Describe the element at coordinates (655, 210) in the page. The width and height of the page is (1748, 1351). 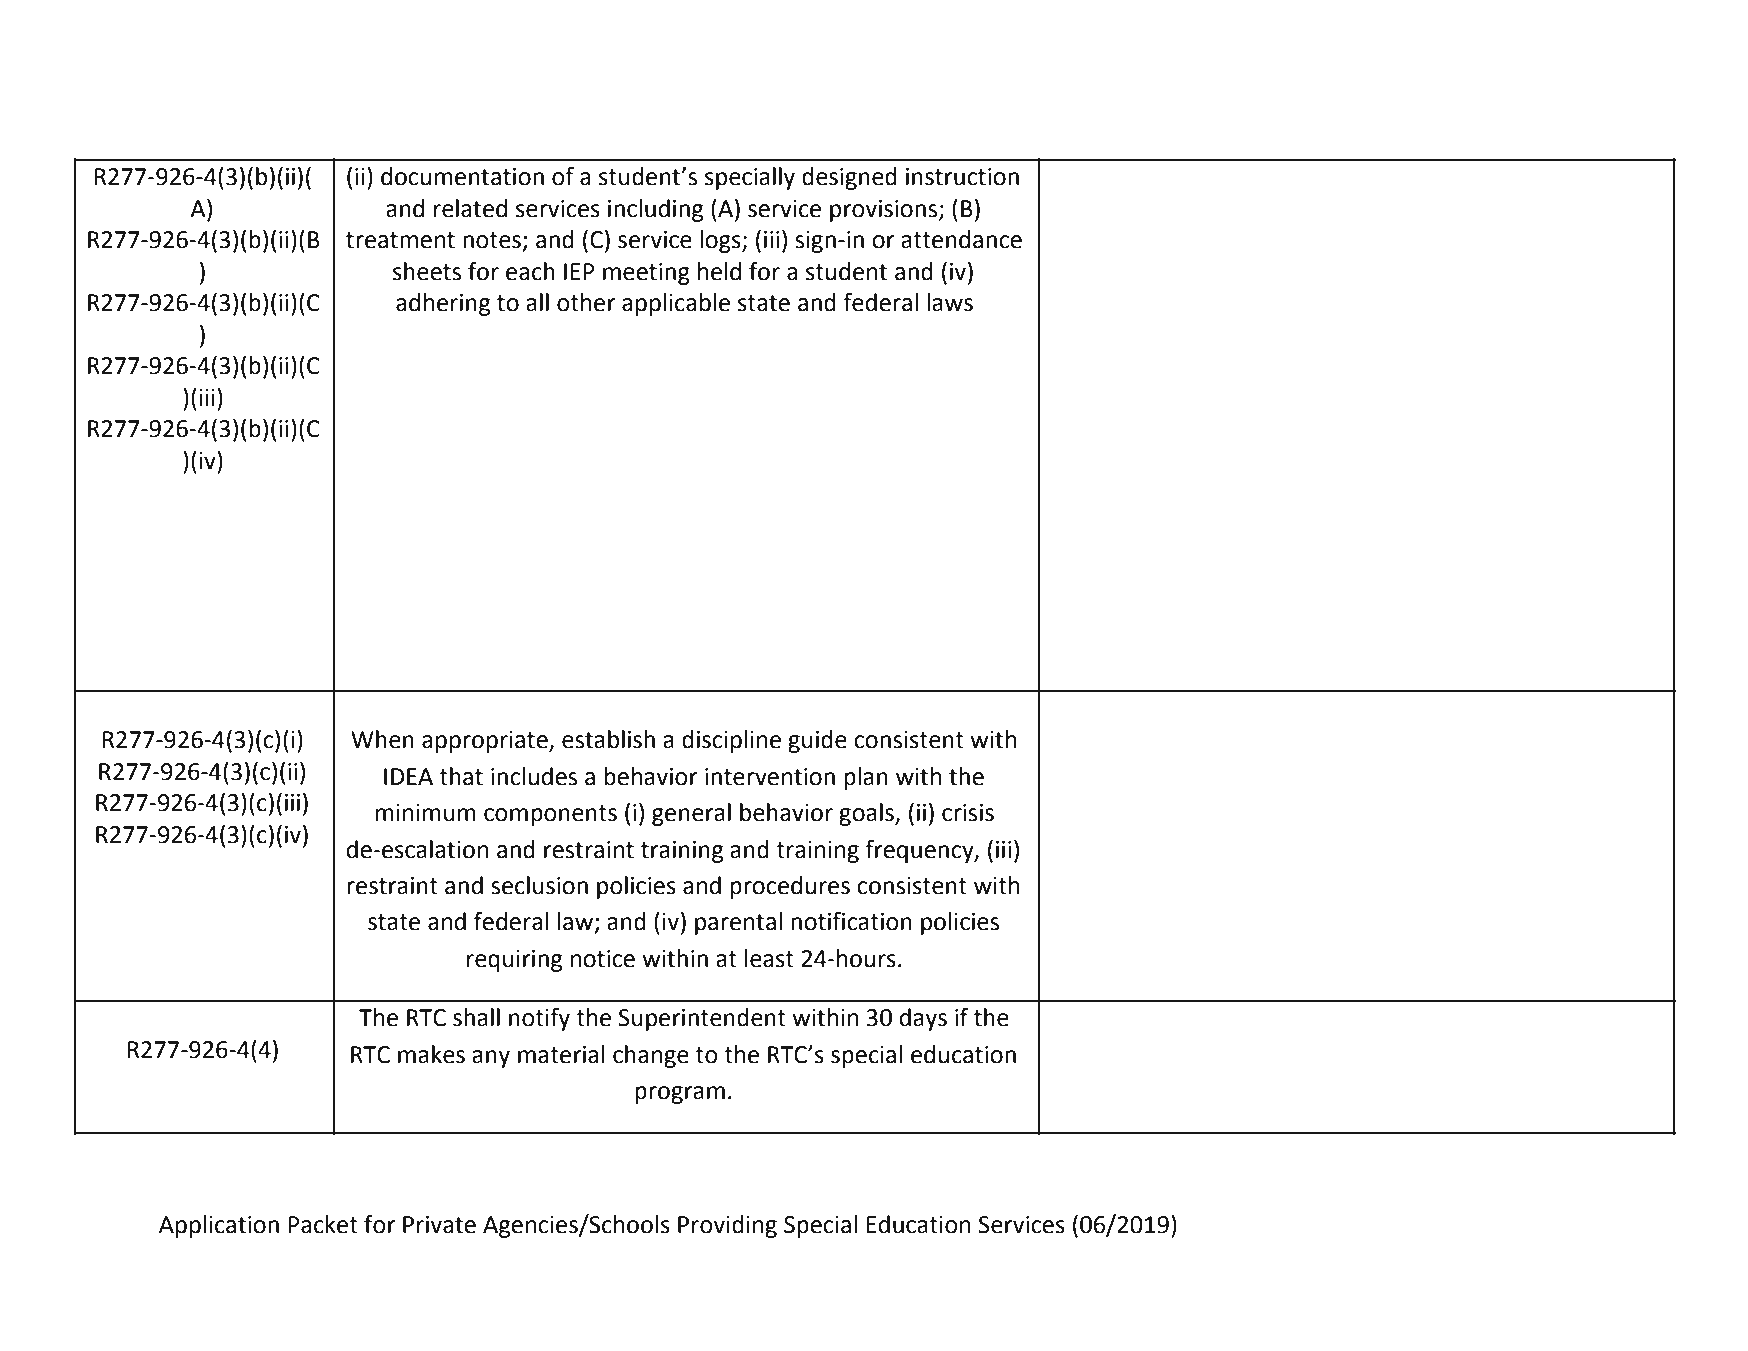
I see `including` at that location.
